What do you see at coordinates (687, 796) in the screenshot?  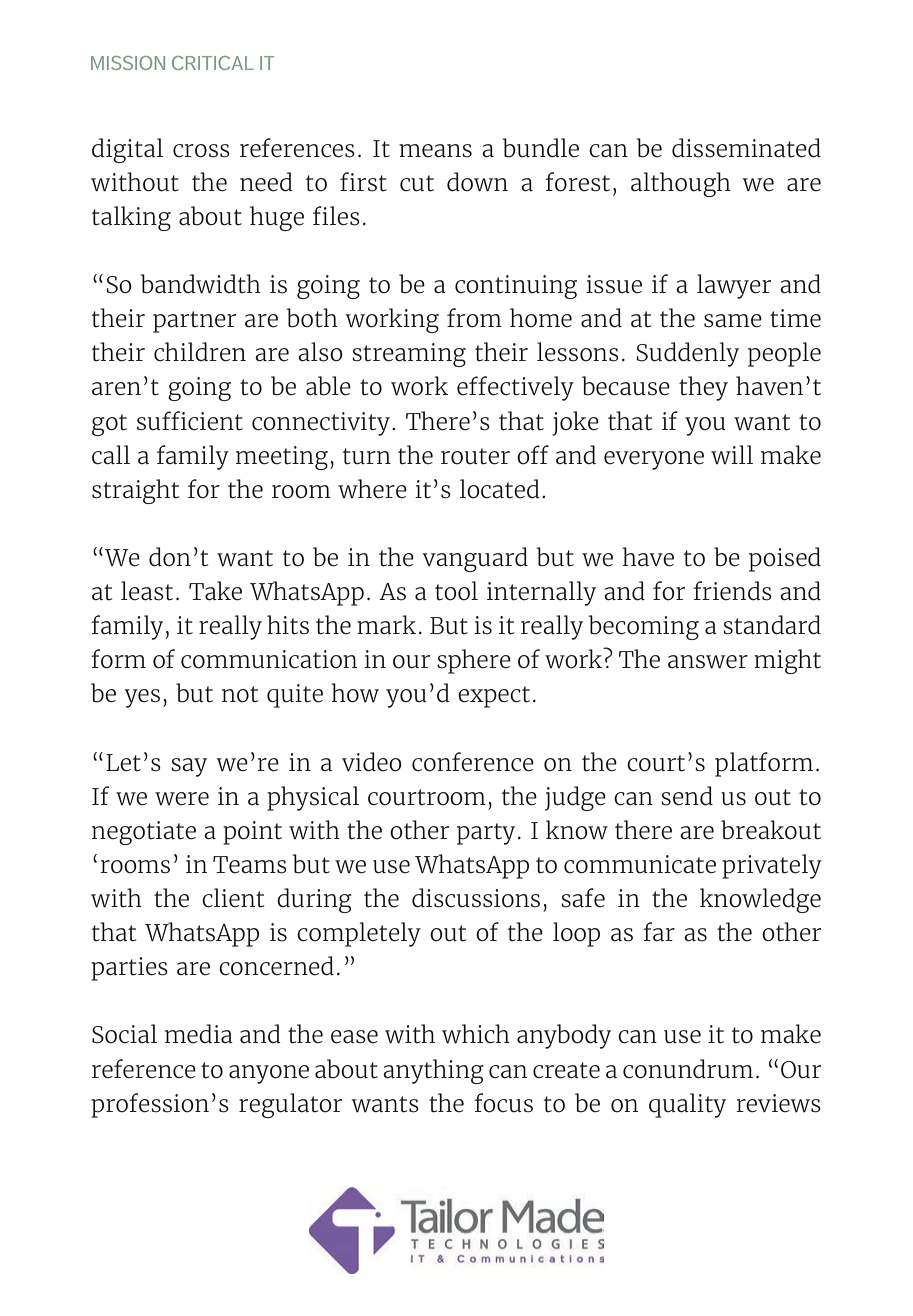 I see `send` at bounding box center [687, 796].
